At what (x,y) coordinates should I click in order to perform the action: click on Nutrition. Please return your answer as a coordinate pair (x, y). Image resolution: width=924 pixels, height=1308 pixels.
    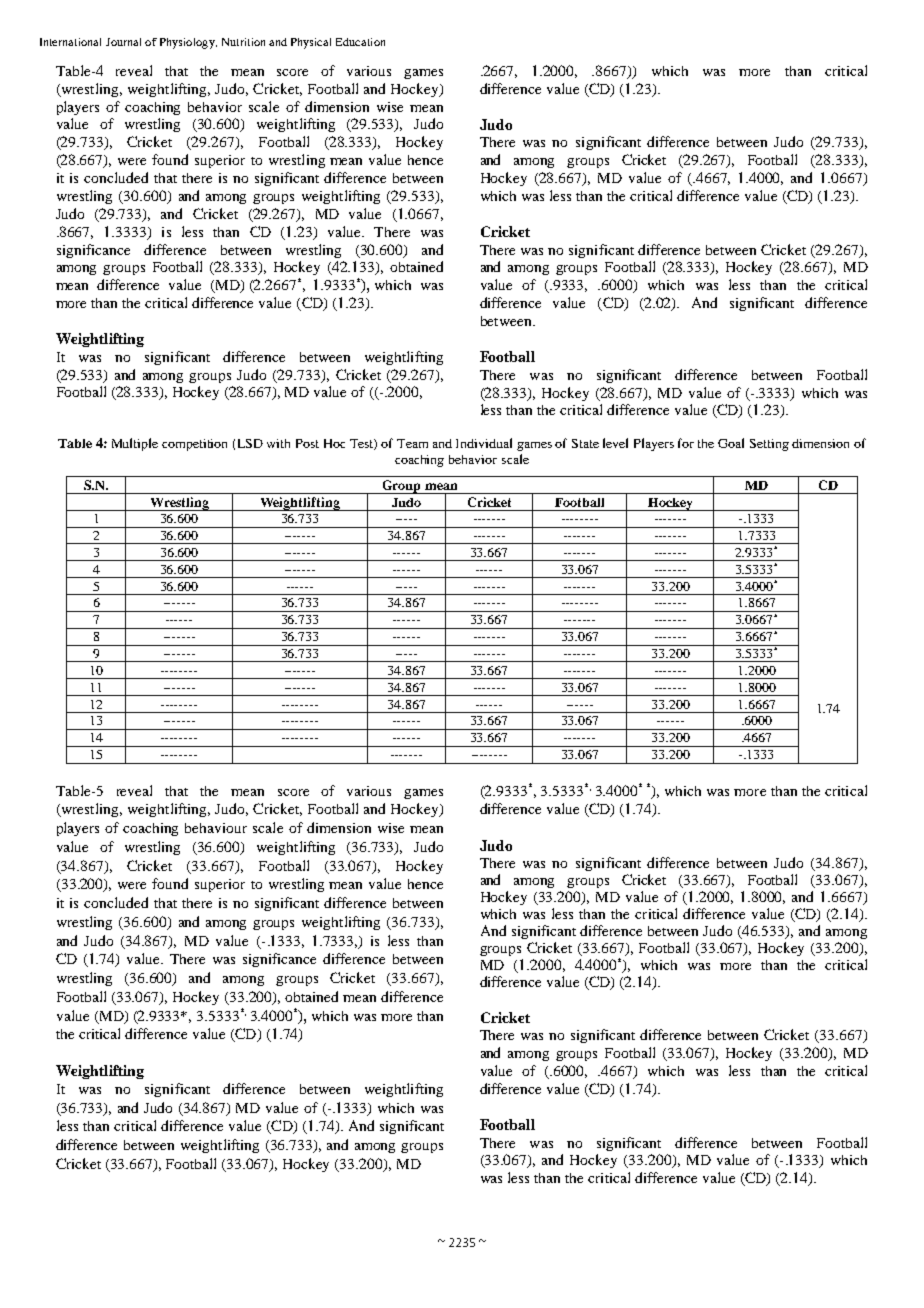
    Looking at the image, I should click on (243, 42).
